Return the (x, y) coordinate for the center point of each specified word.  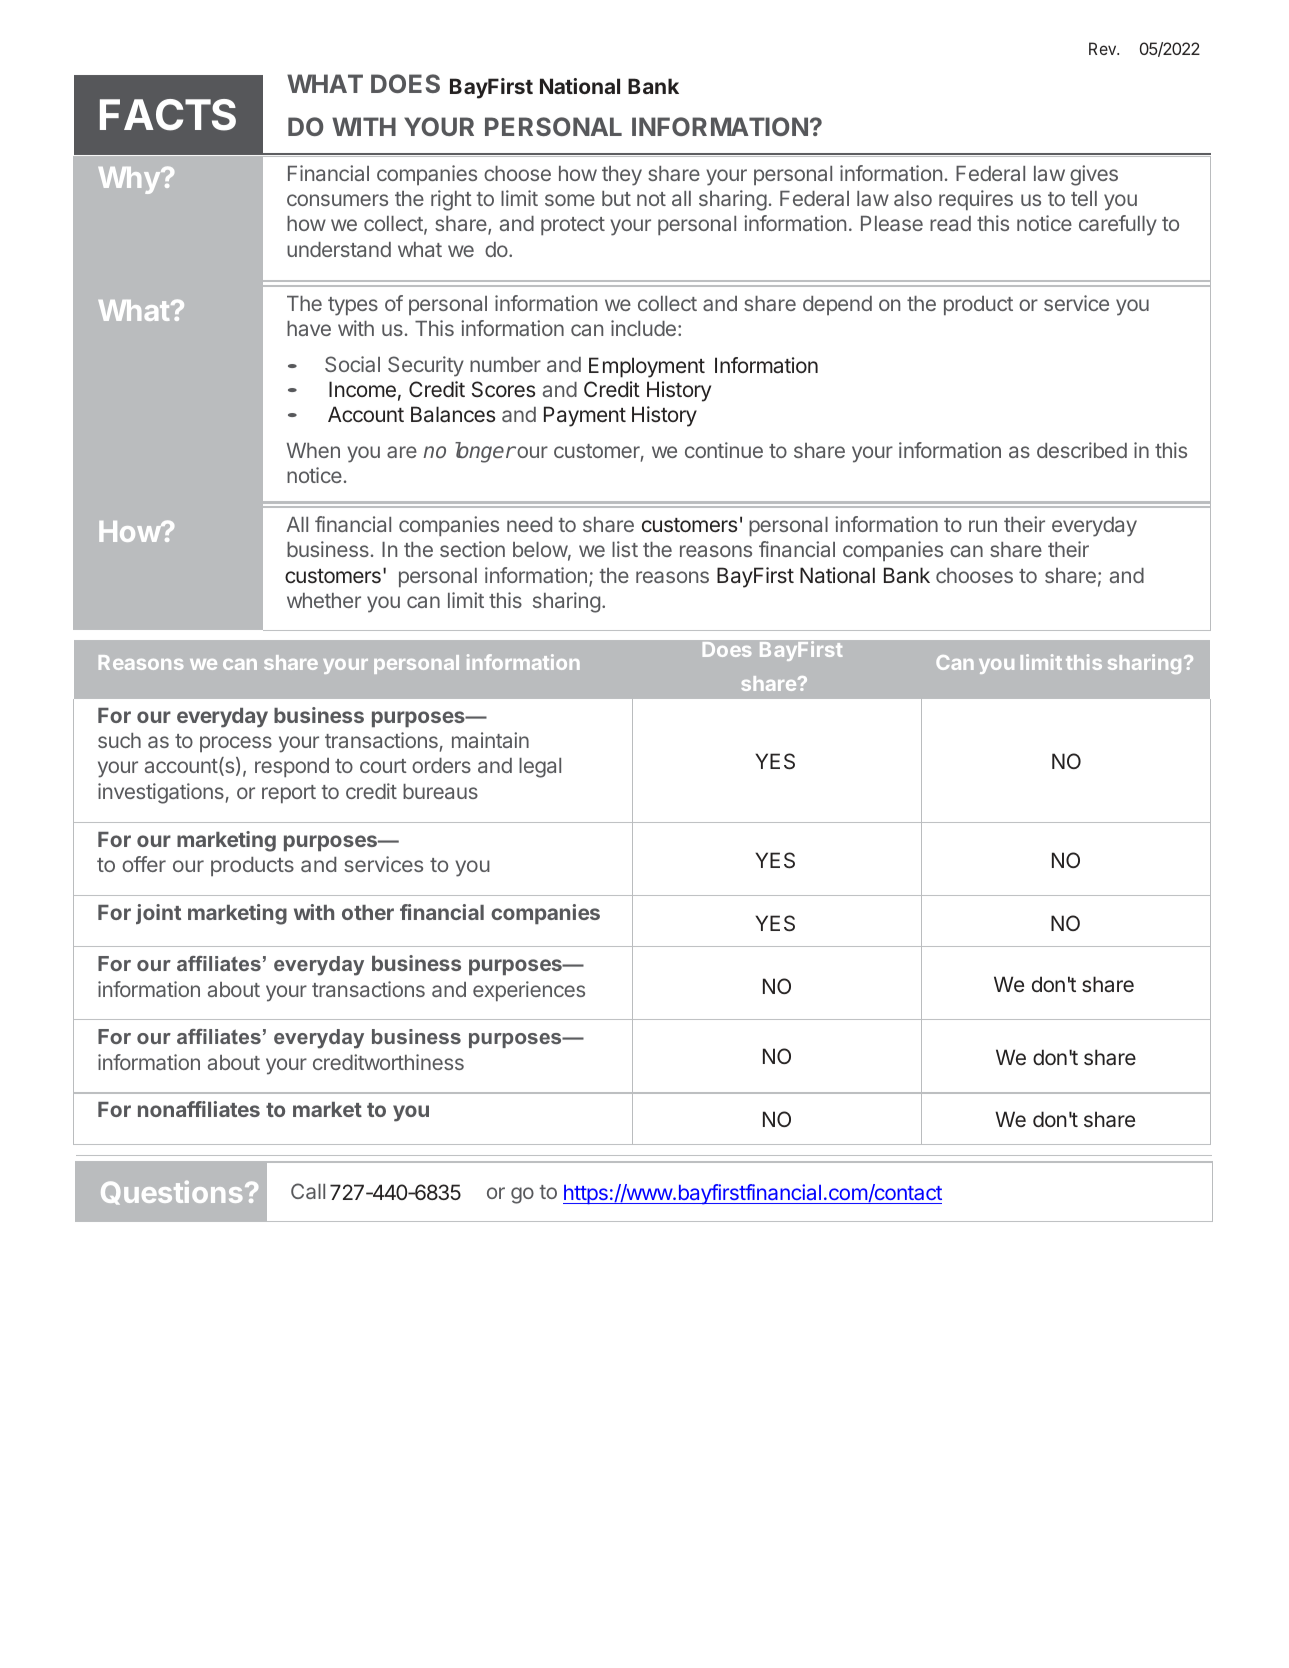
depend (837, 305)
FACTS (168, 115)
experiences (529, 991)
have (309, 328)
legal (540, 768)
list (625, 549)
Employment (647, 367)
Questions (171, 1193)
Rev (1103, 48)
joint (158, 914)
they (622, 176)
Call (308, 1191)
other (368, 912)
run (983, 526)
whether (324, 600)
